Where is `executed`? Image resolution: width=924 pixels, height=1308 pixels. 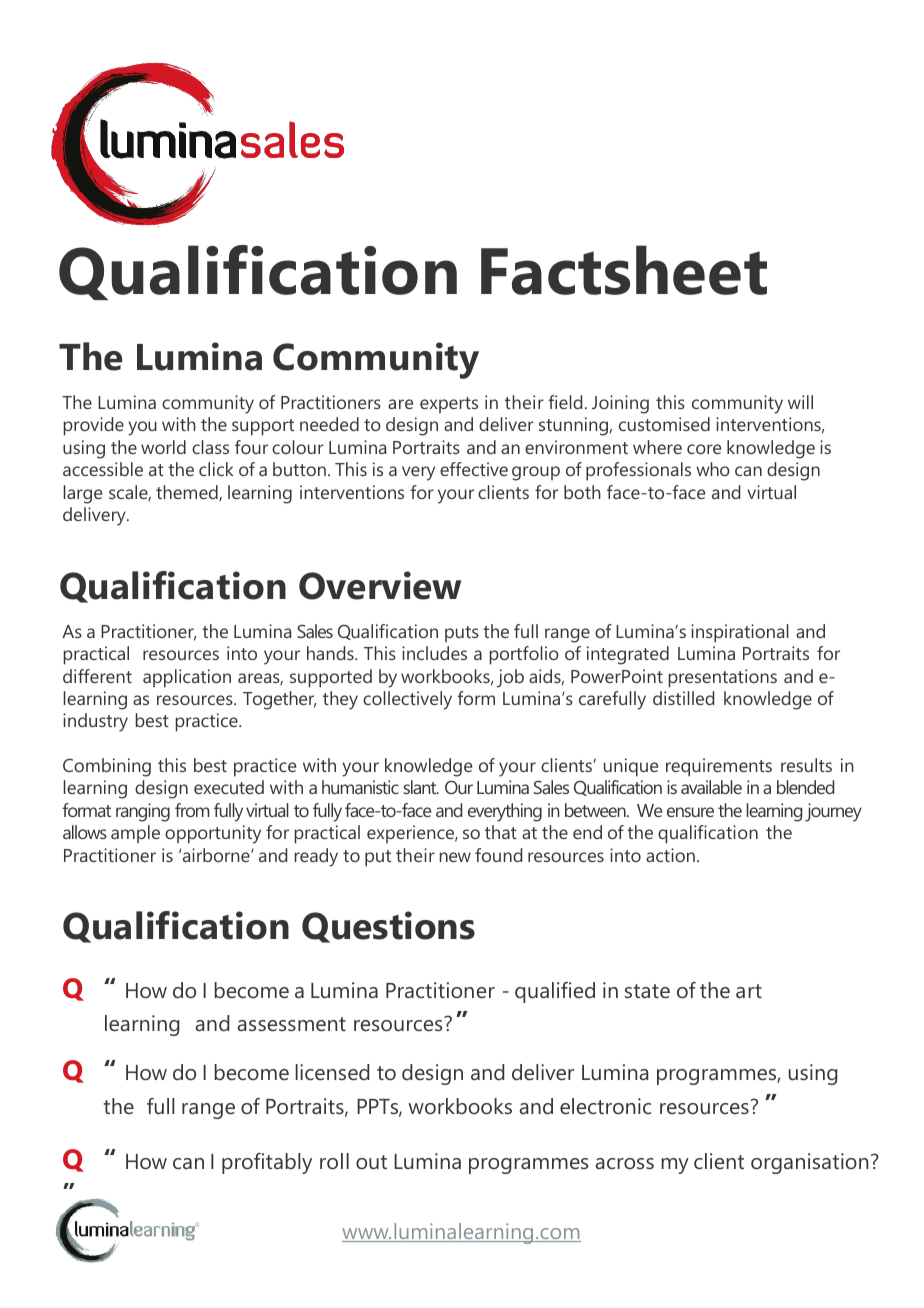 executed is located at coordinates (229, 787).
